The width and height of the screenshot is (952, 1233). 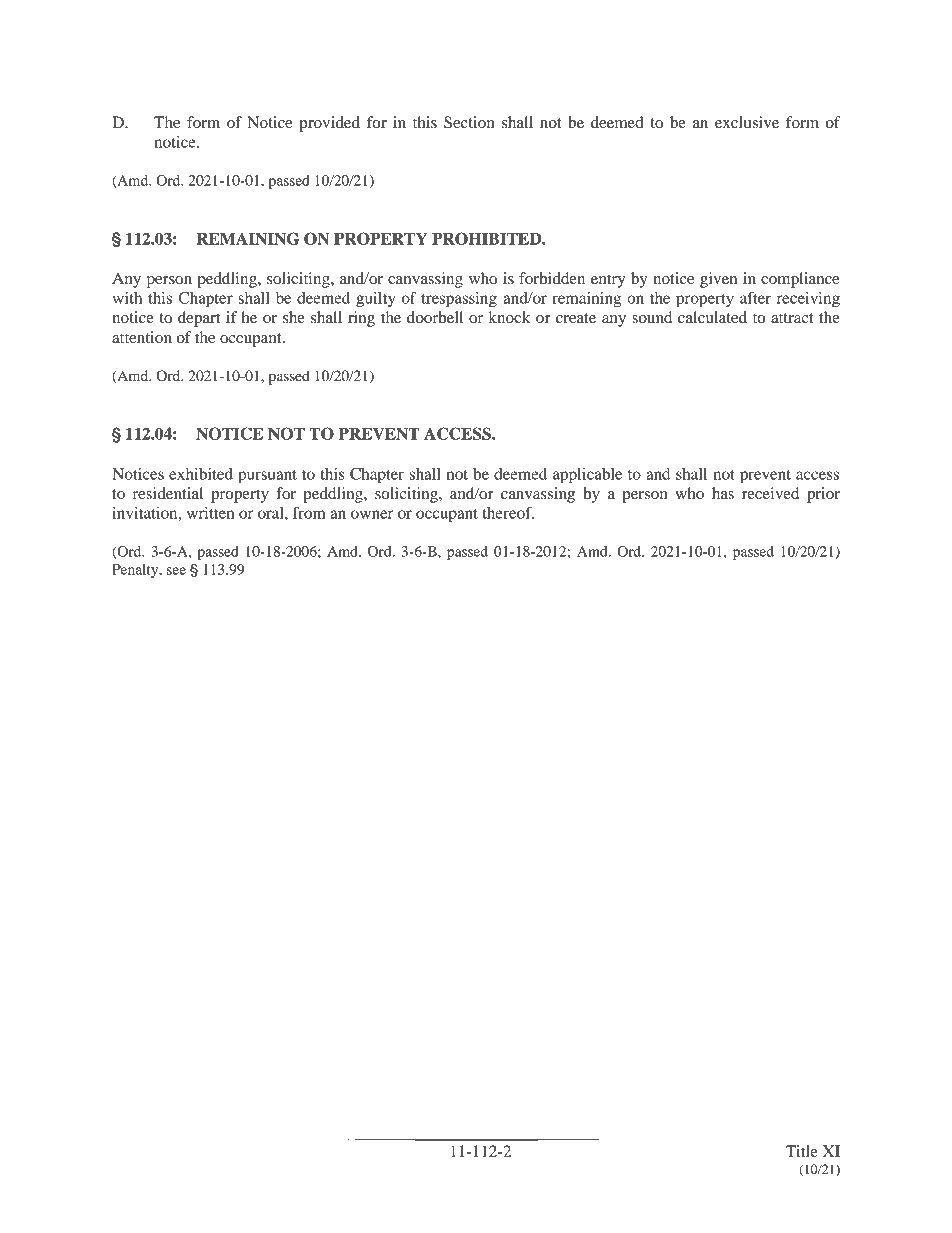 What do you see at coordinates (210, 513) in the screenshot?
I see `written` at bounding box center [210, 513].
